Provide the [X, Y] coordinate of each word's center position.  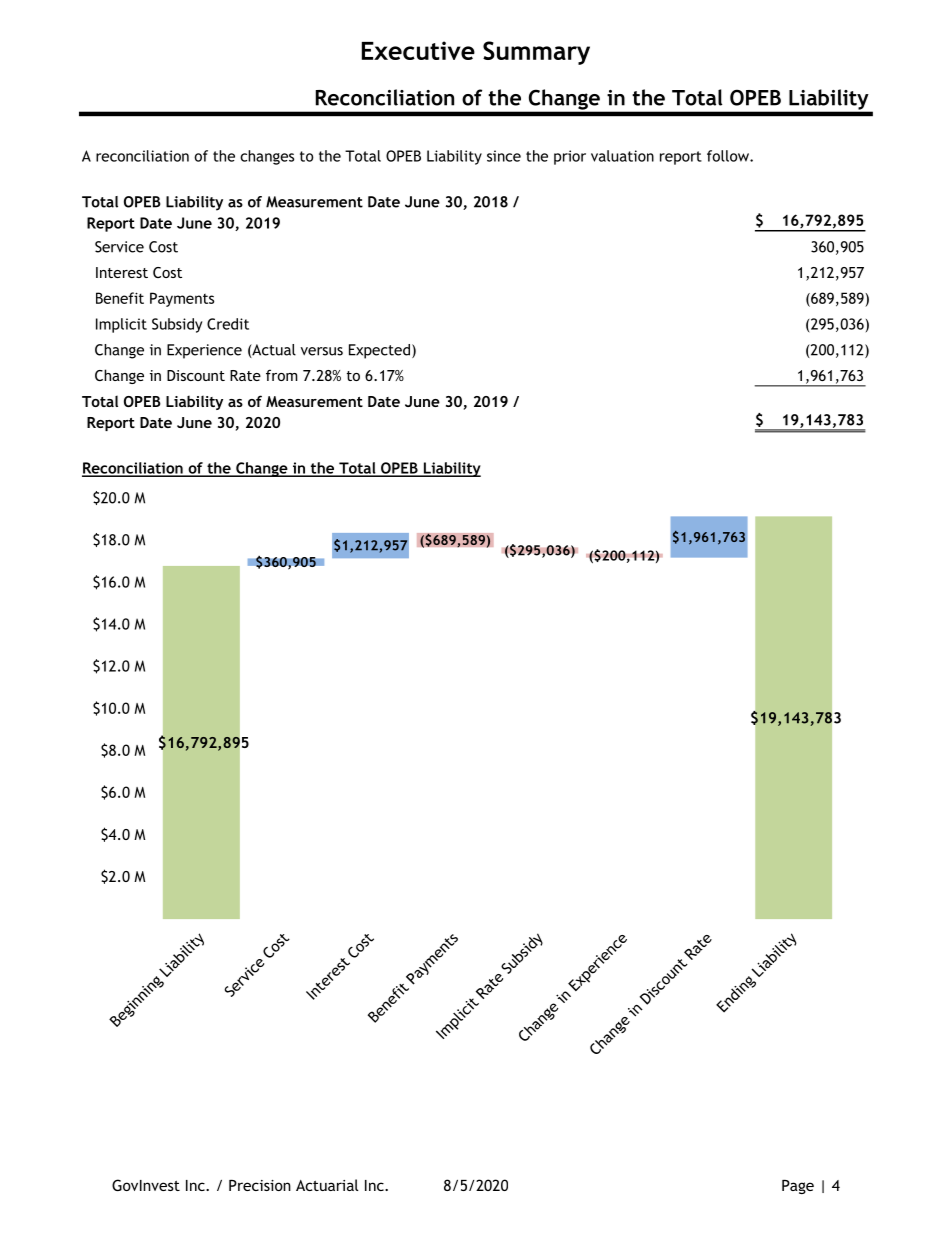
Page [798, 1186]
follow [729, 156]
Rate [245, 375]
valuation [622, 156]
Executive [418, 50]
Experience [204, 351]
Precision [260, 1185]
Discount [196, 375]
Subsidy [177, 325]
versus [322, 351]
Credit [228, 324]
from [282, 375]
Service [119, 247]
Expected [379, 351]
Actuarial [327, 1185]
